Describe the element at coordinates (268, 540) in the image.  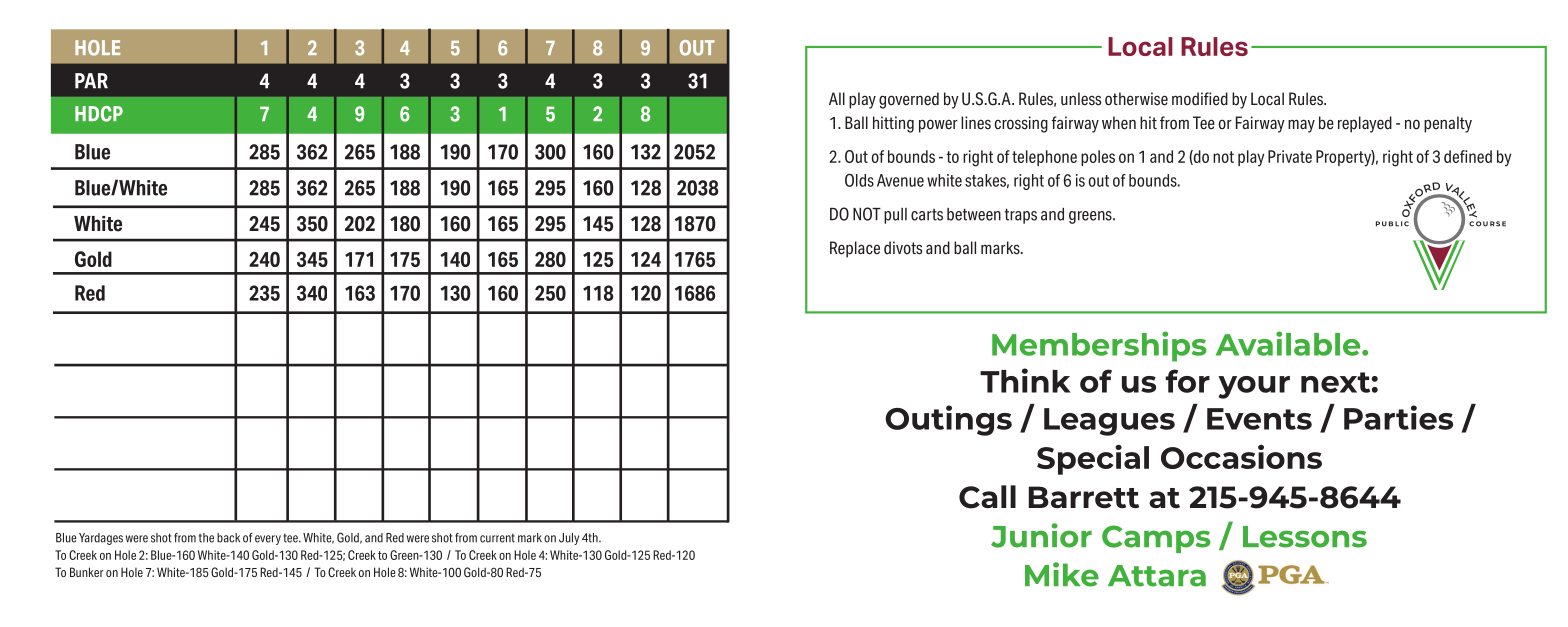
I see `every` at that location.
